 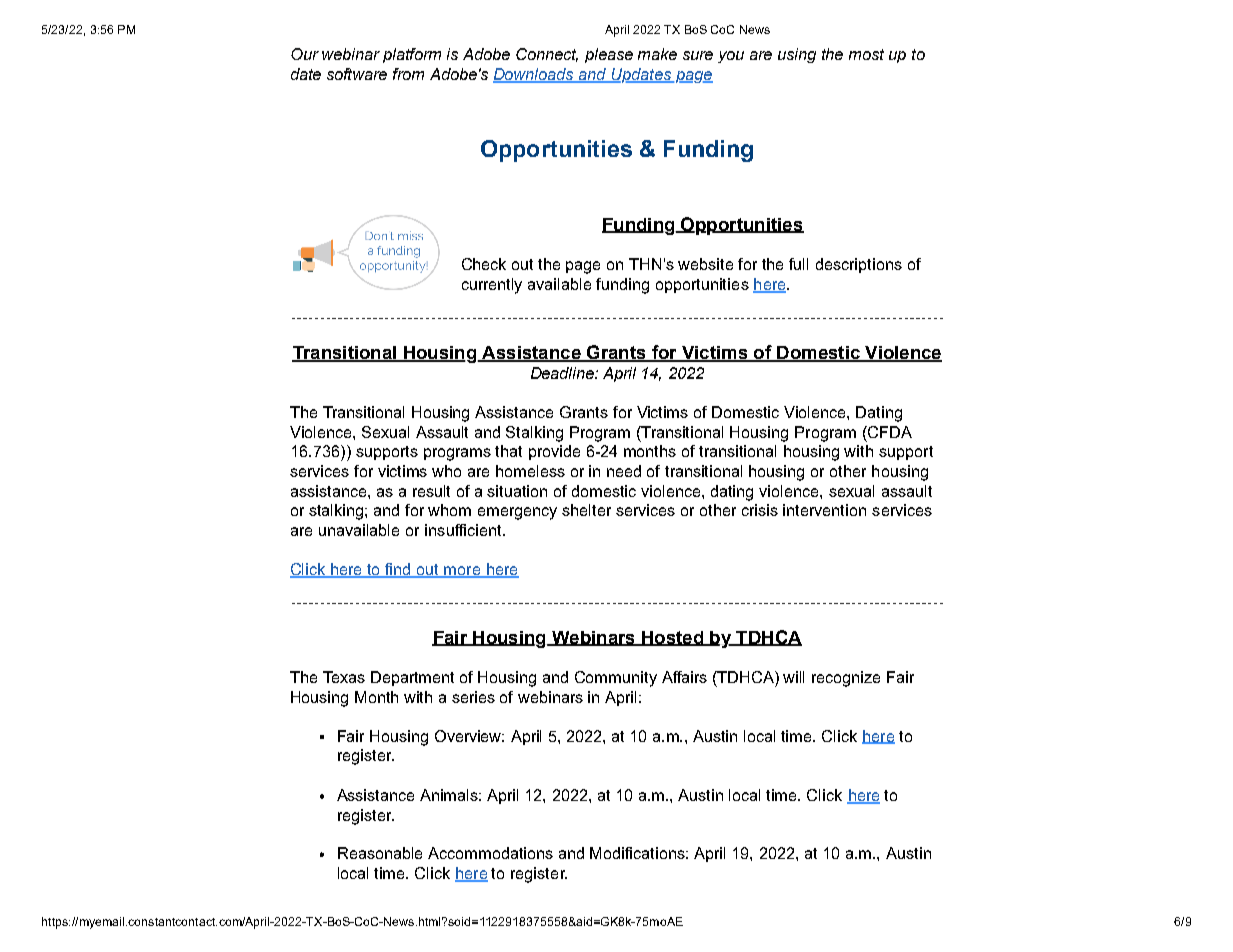 I want to click on you, so click(x=731, y=57).
